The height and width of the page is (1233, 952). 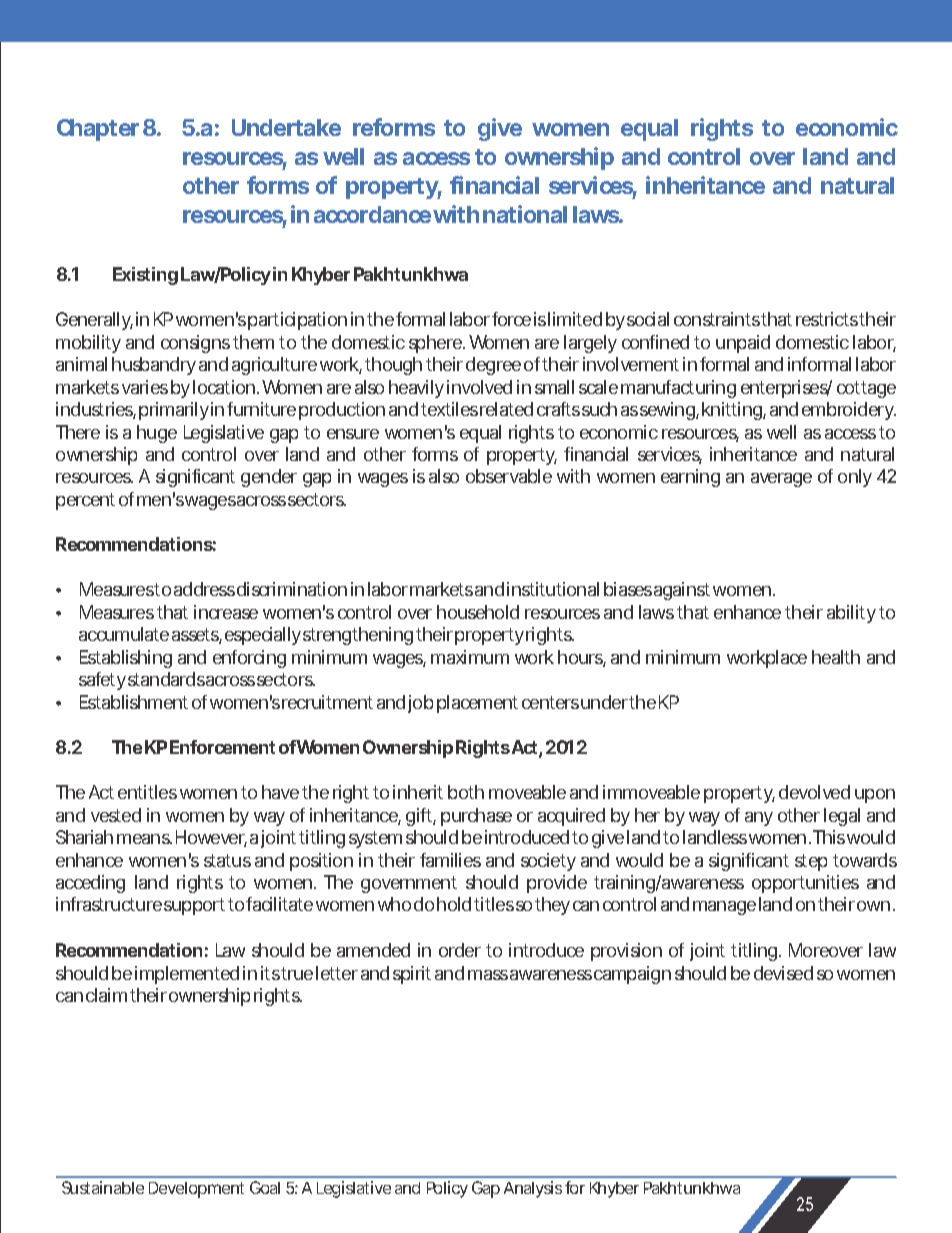 I want to click on means, so click(x=144, y=839).
